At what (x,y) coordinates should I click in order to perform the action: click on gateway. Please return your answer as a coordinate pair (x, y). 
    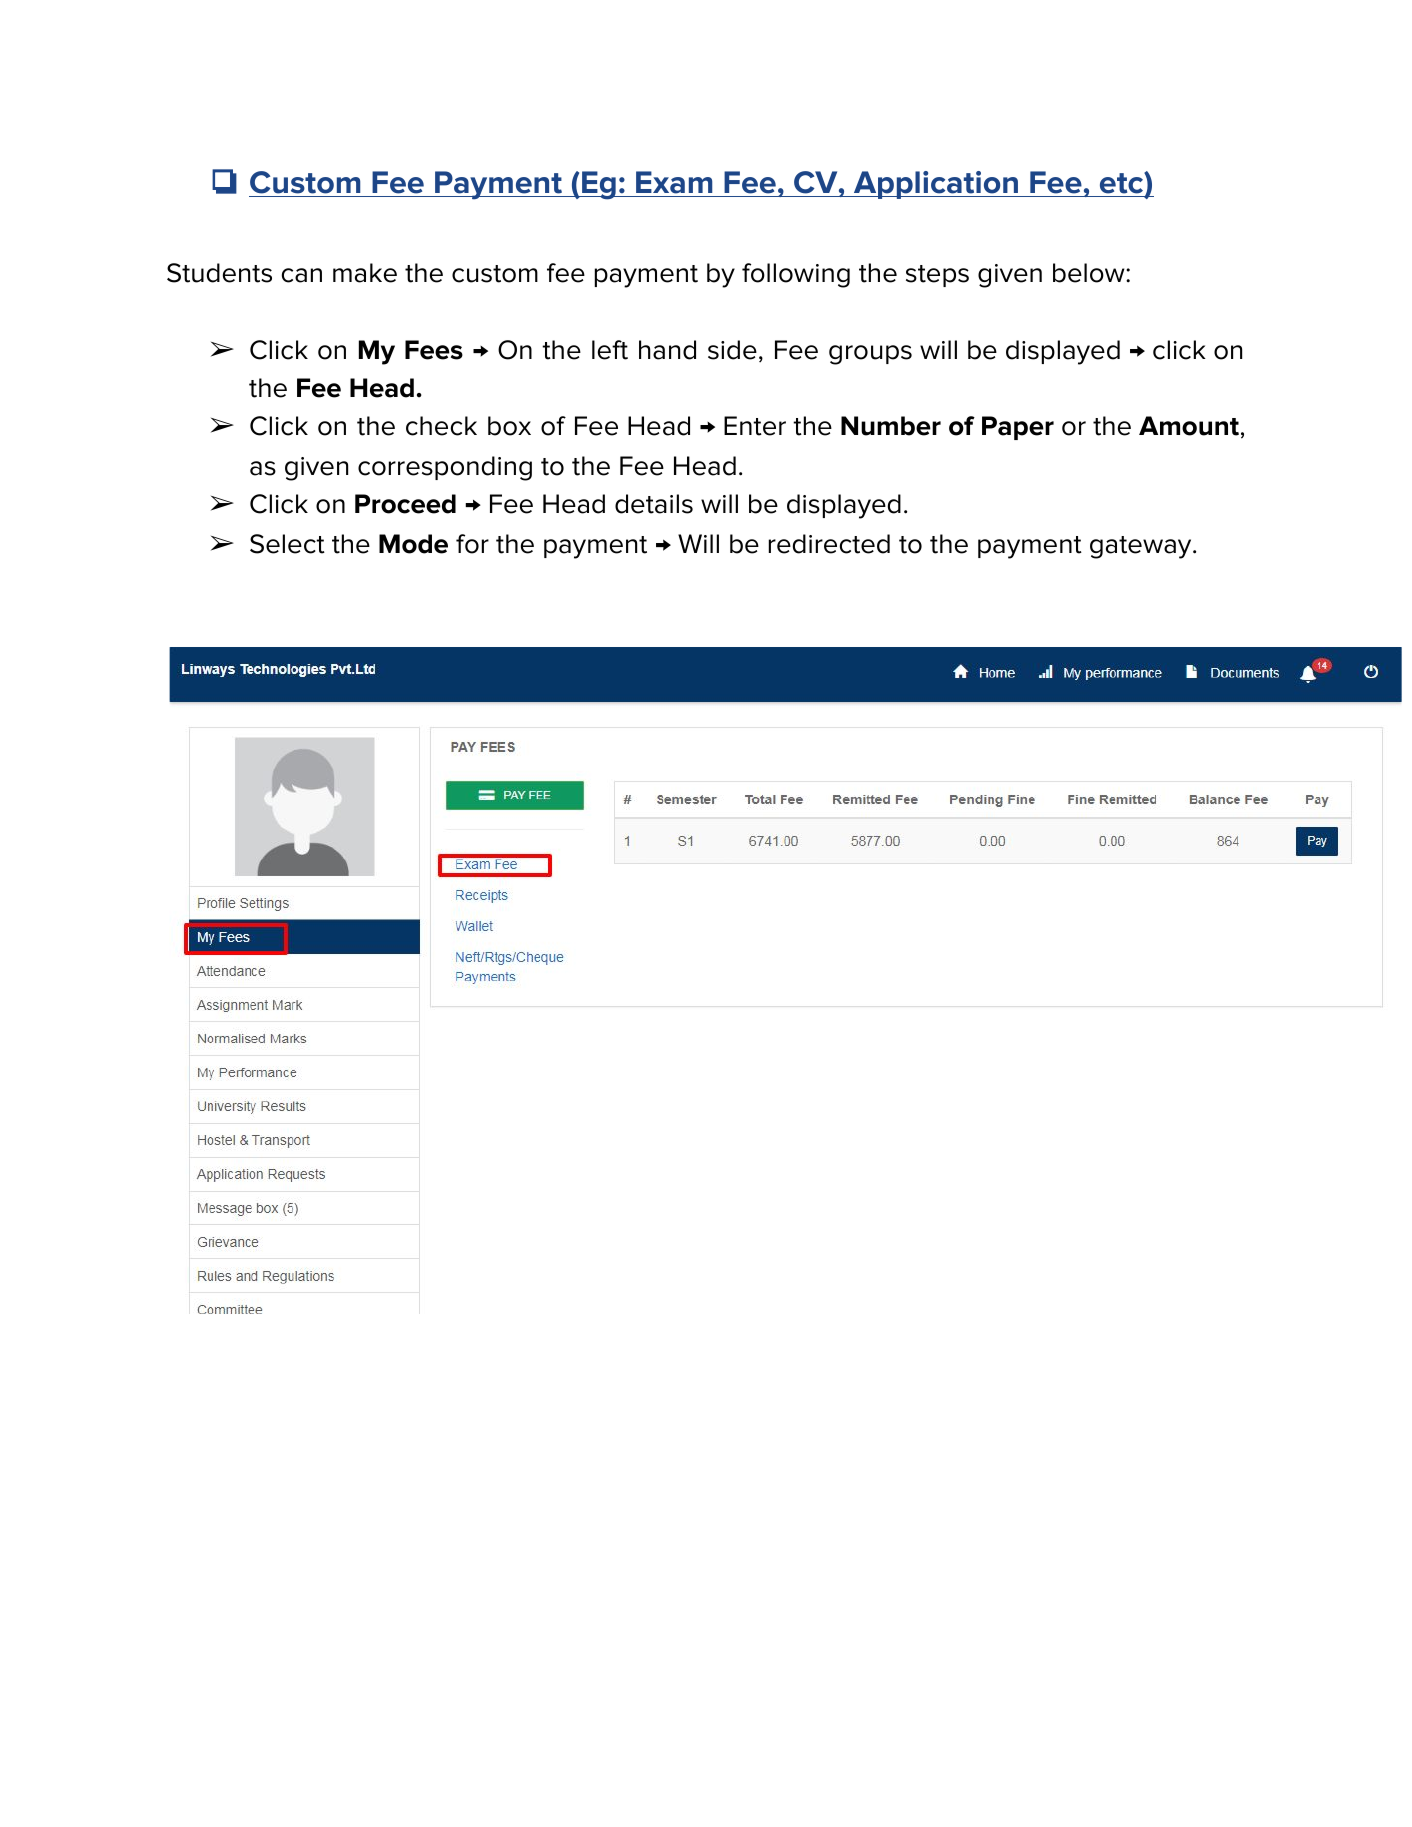
    Looking at the image, I should click on (1142, 547).
